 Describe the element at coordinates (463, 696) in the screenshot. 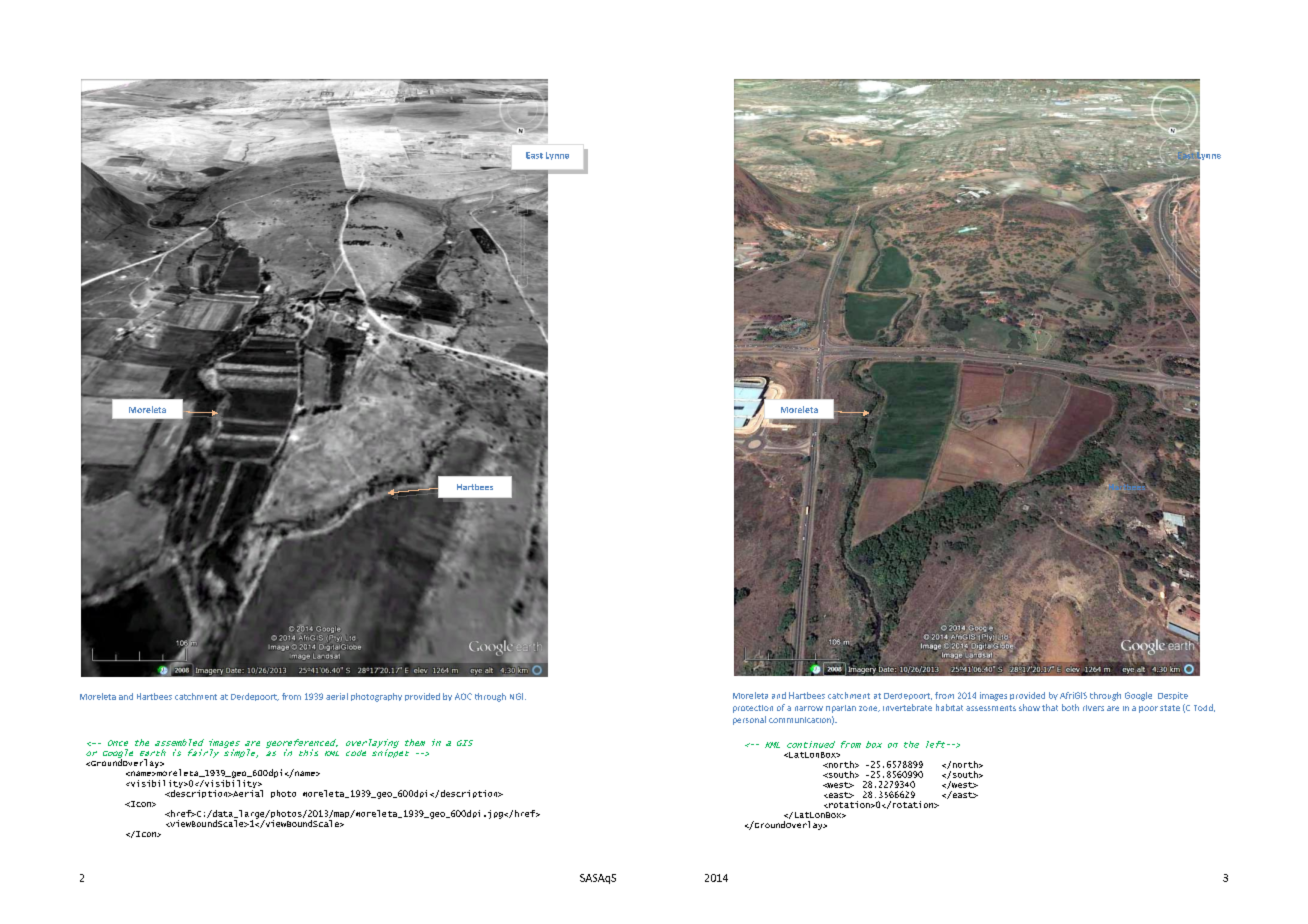

I see `AOC` at that location.
